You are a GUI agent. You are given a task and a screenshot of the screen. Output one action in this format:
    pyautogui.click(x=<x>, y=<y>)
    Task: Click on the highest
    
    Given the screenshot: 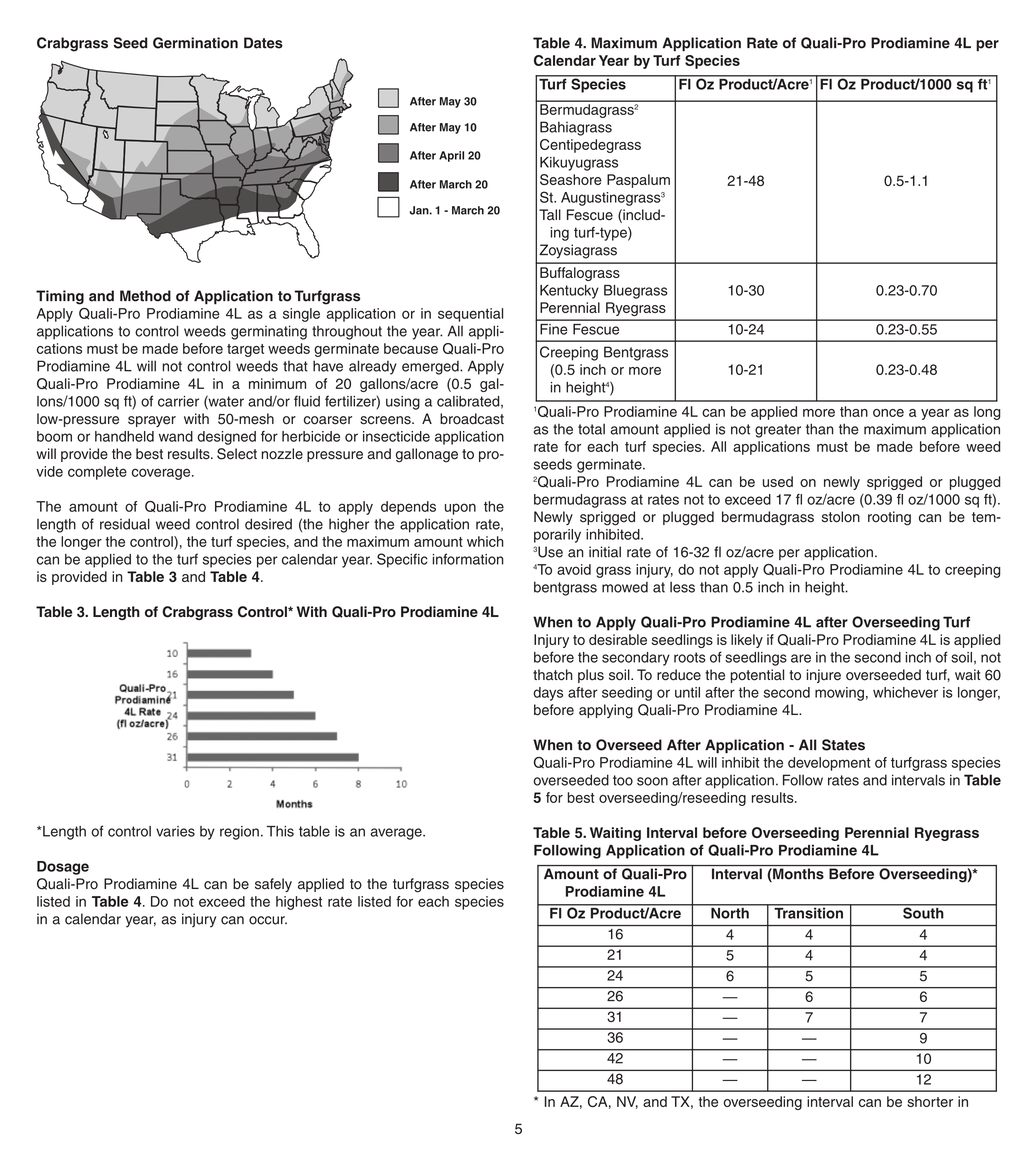 What is the action you would take?
    pyautogui.click(x=299, y=903)
